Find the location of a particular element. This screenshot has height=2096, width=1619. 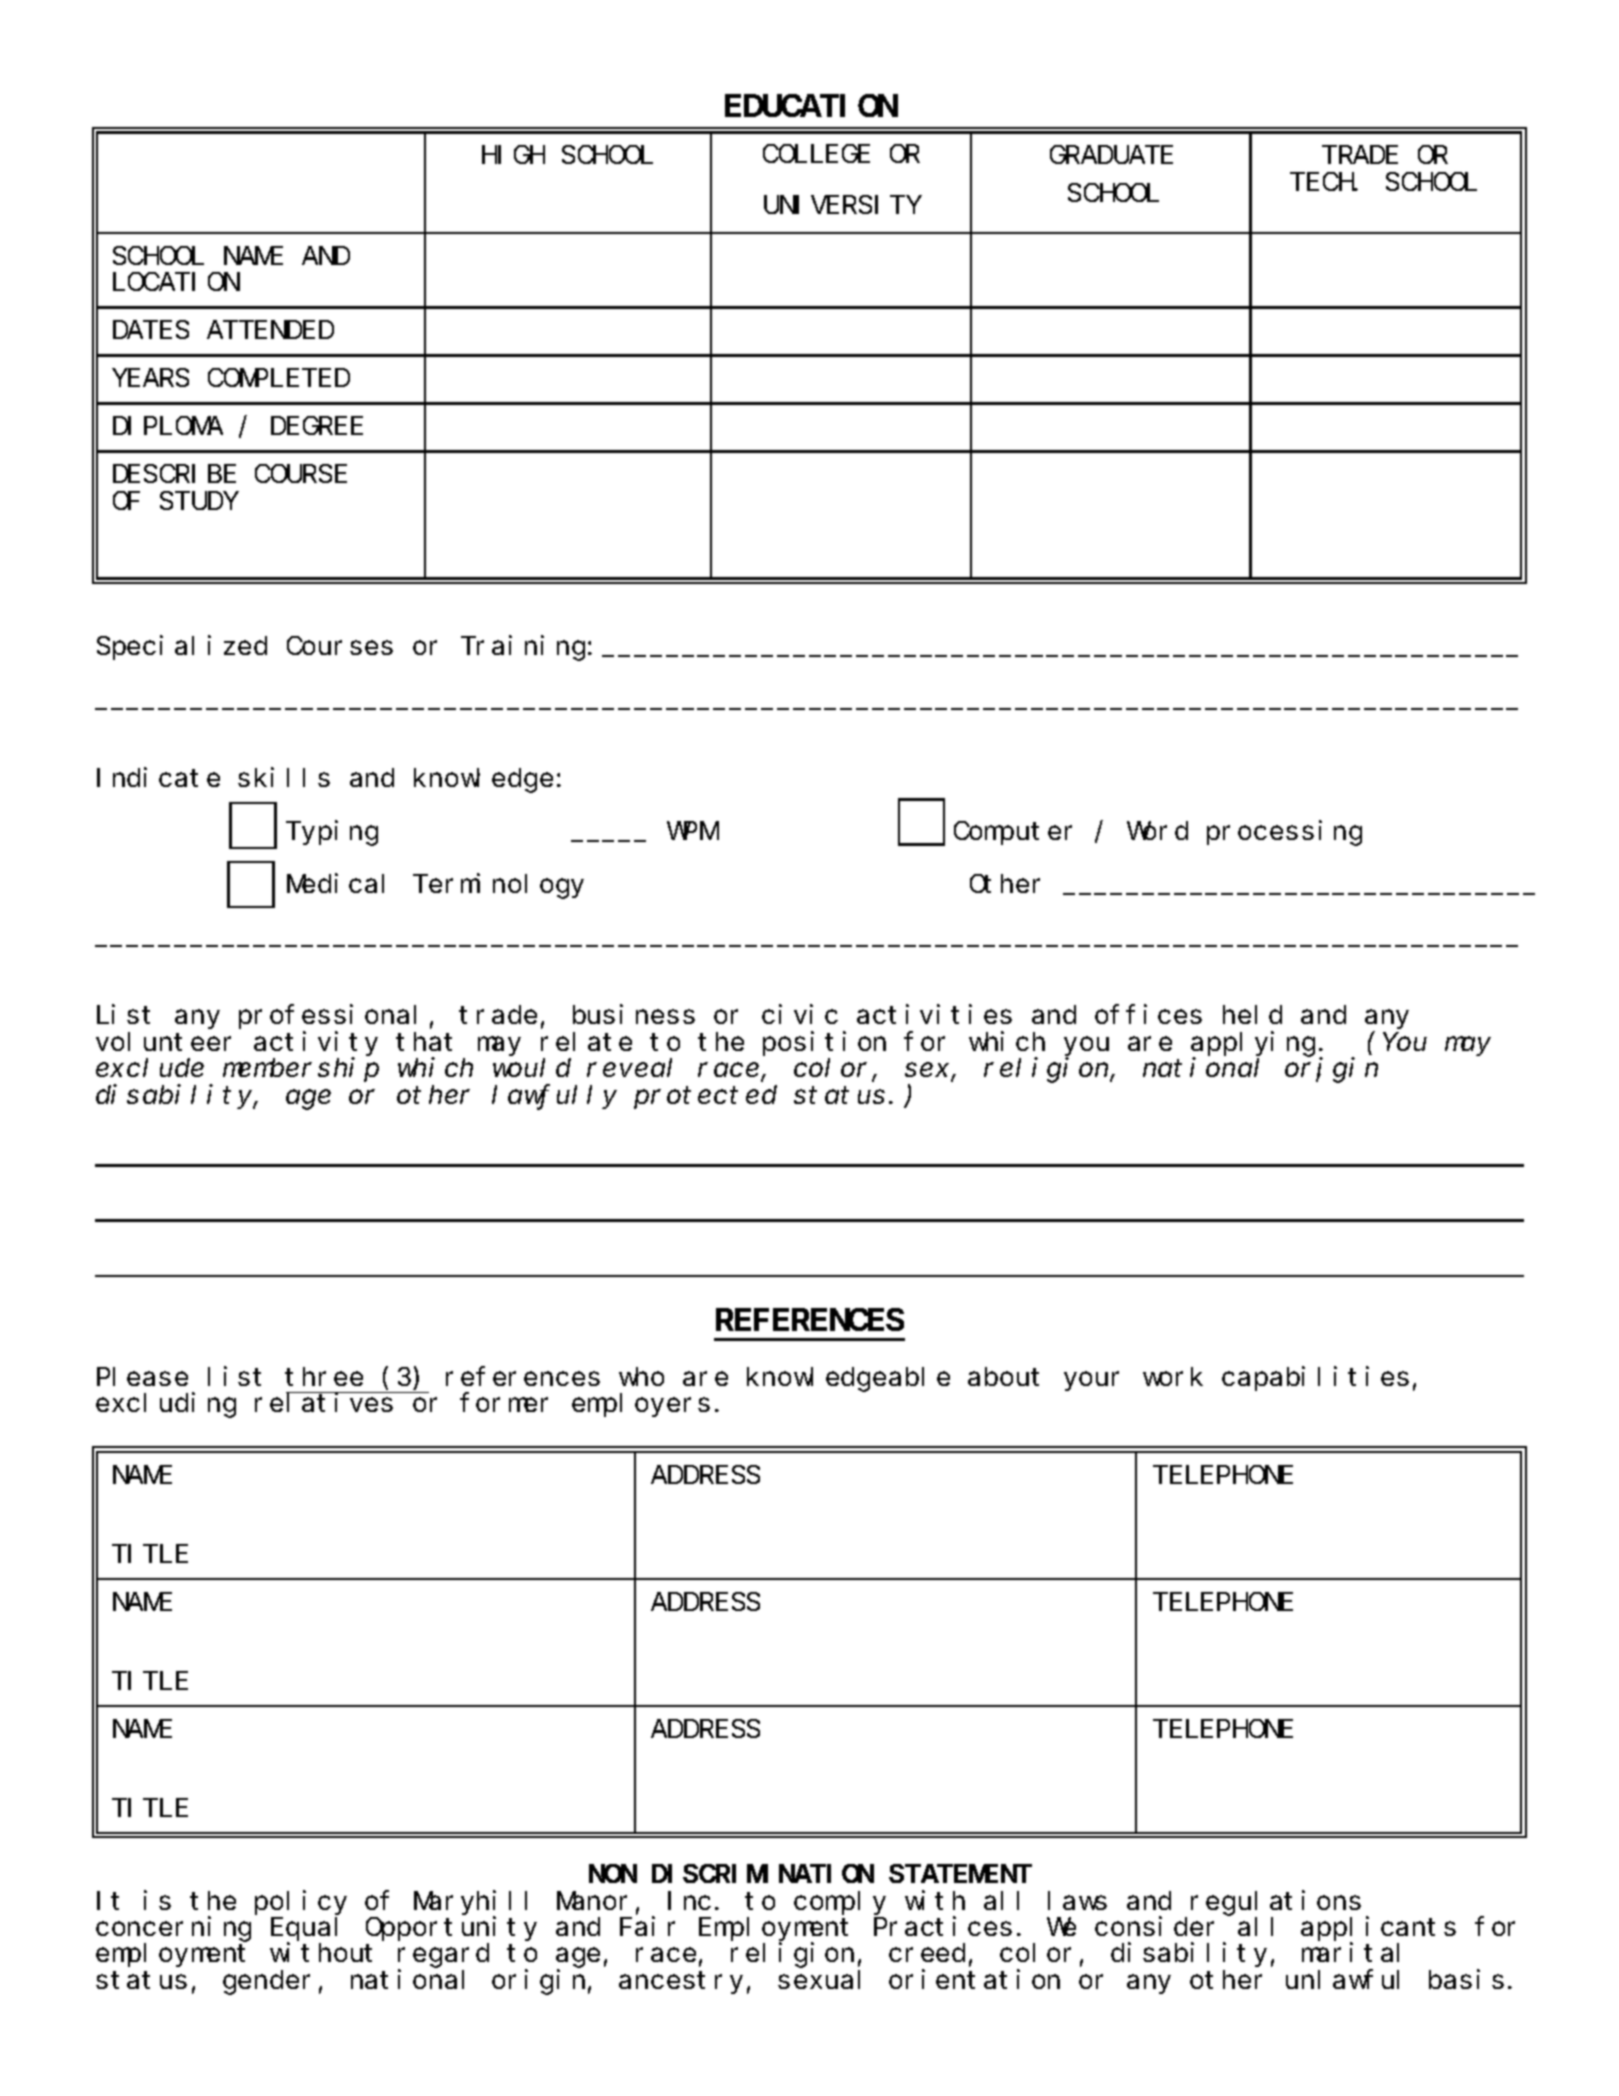

protected is located at coordinates (705, 1097).
